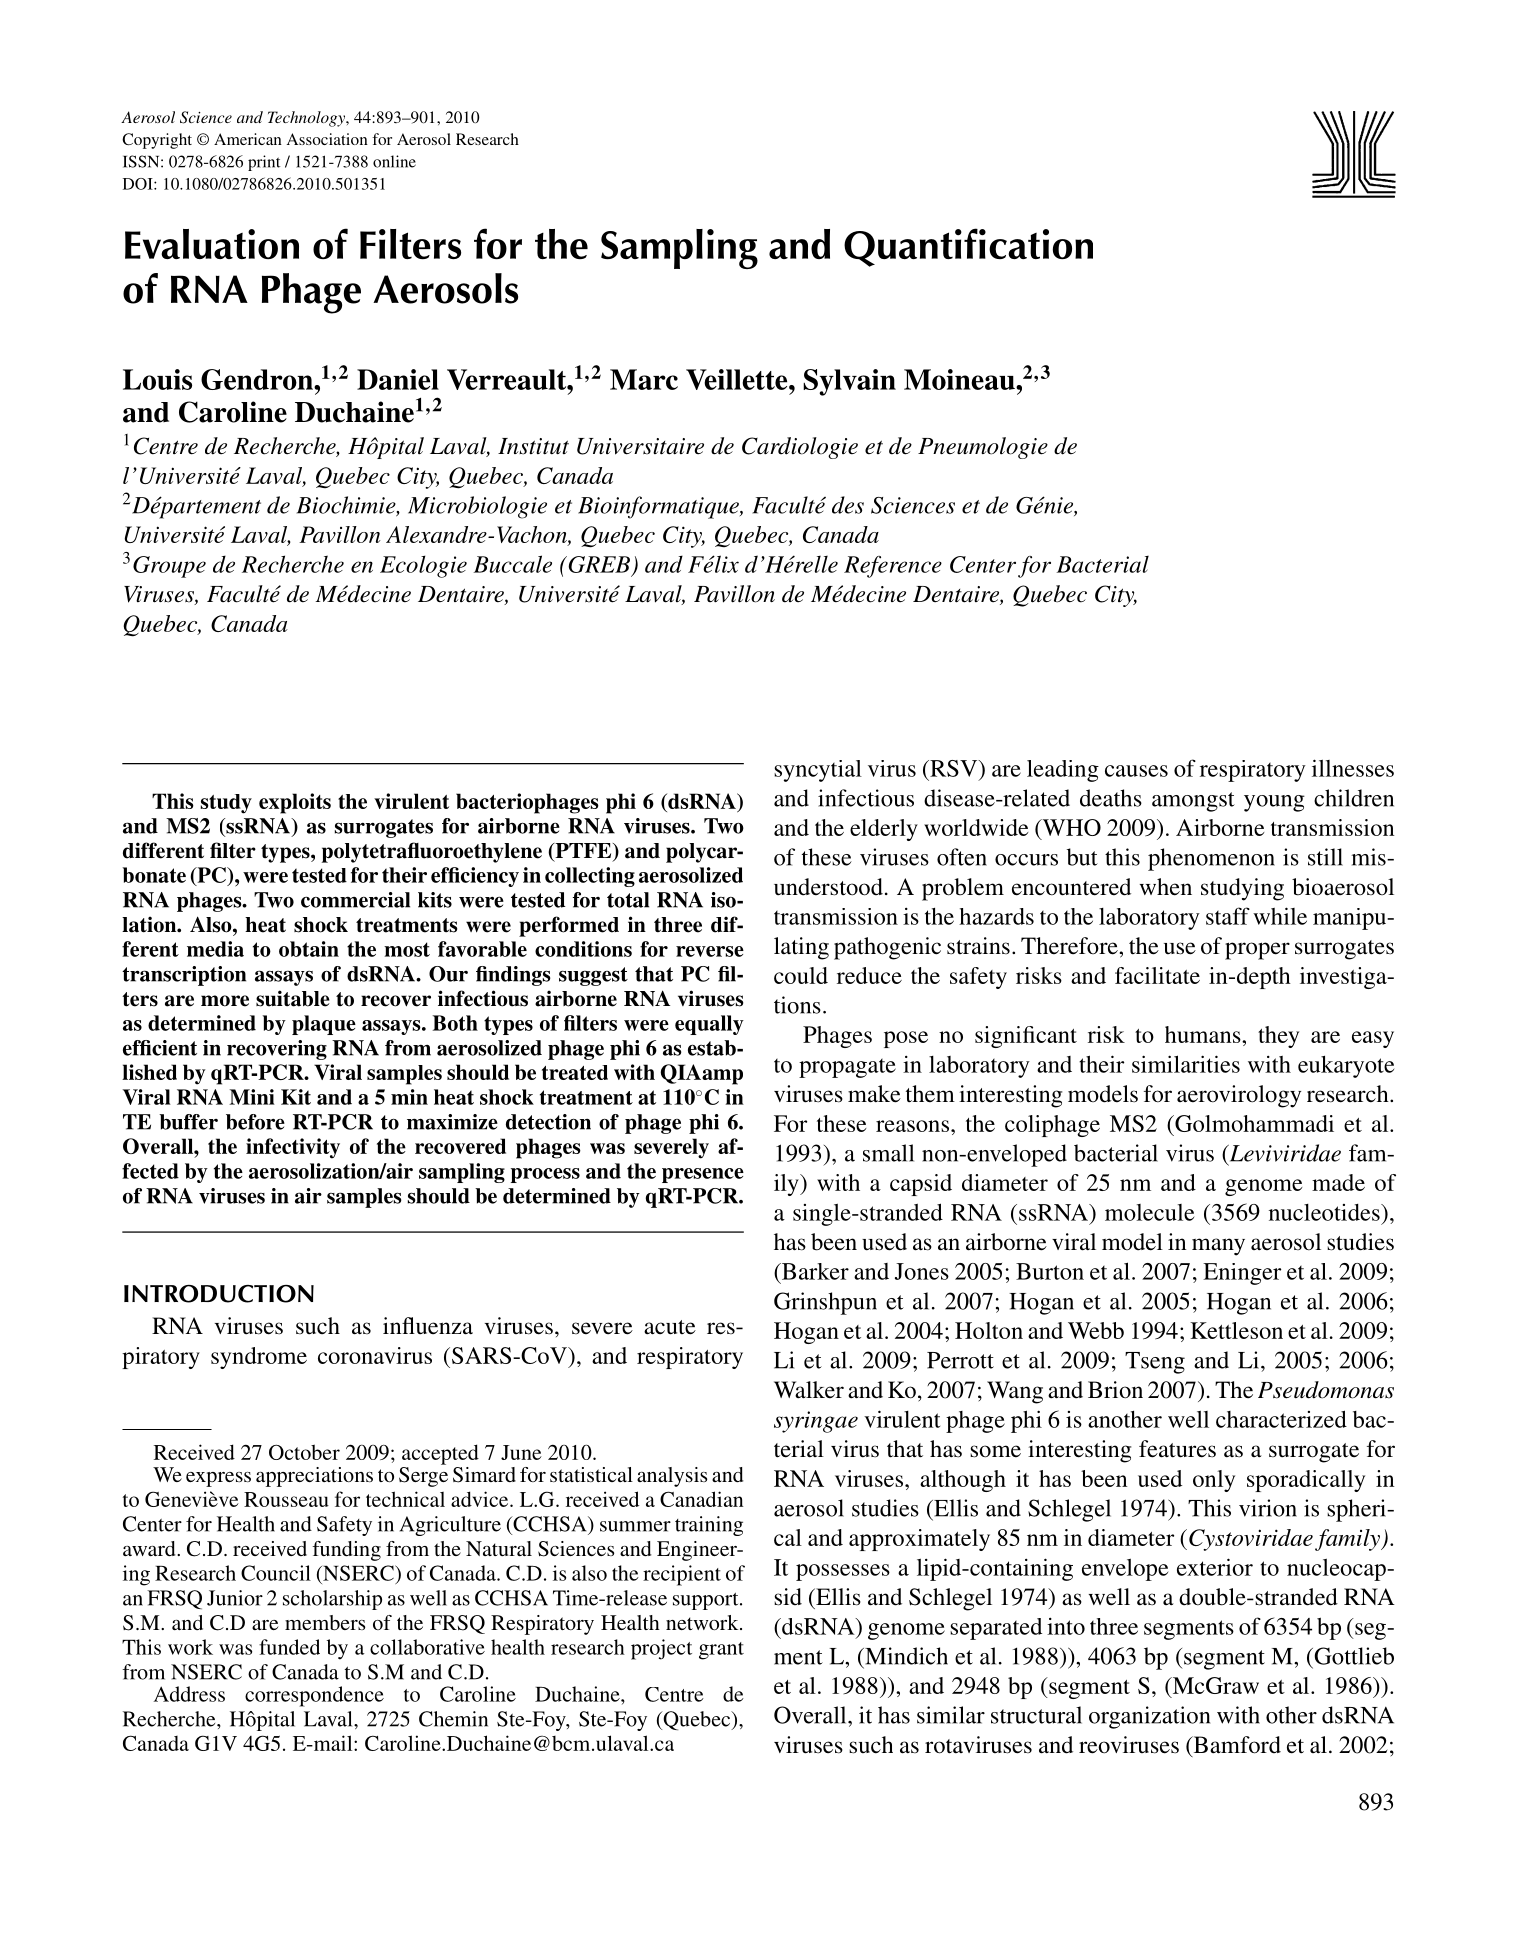 The height and width of the screenshot is (1960, 1515). What do you see at coordinates (644, 379) in the screenshot?
I see `Marc` at bounding box center [644, 379].
